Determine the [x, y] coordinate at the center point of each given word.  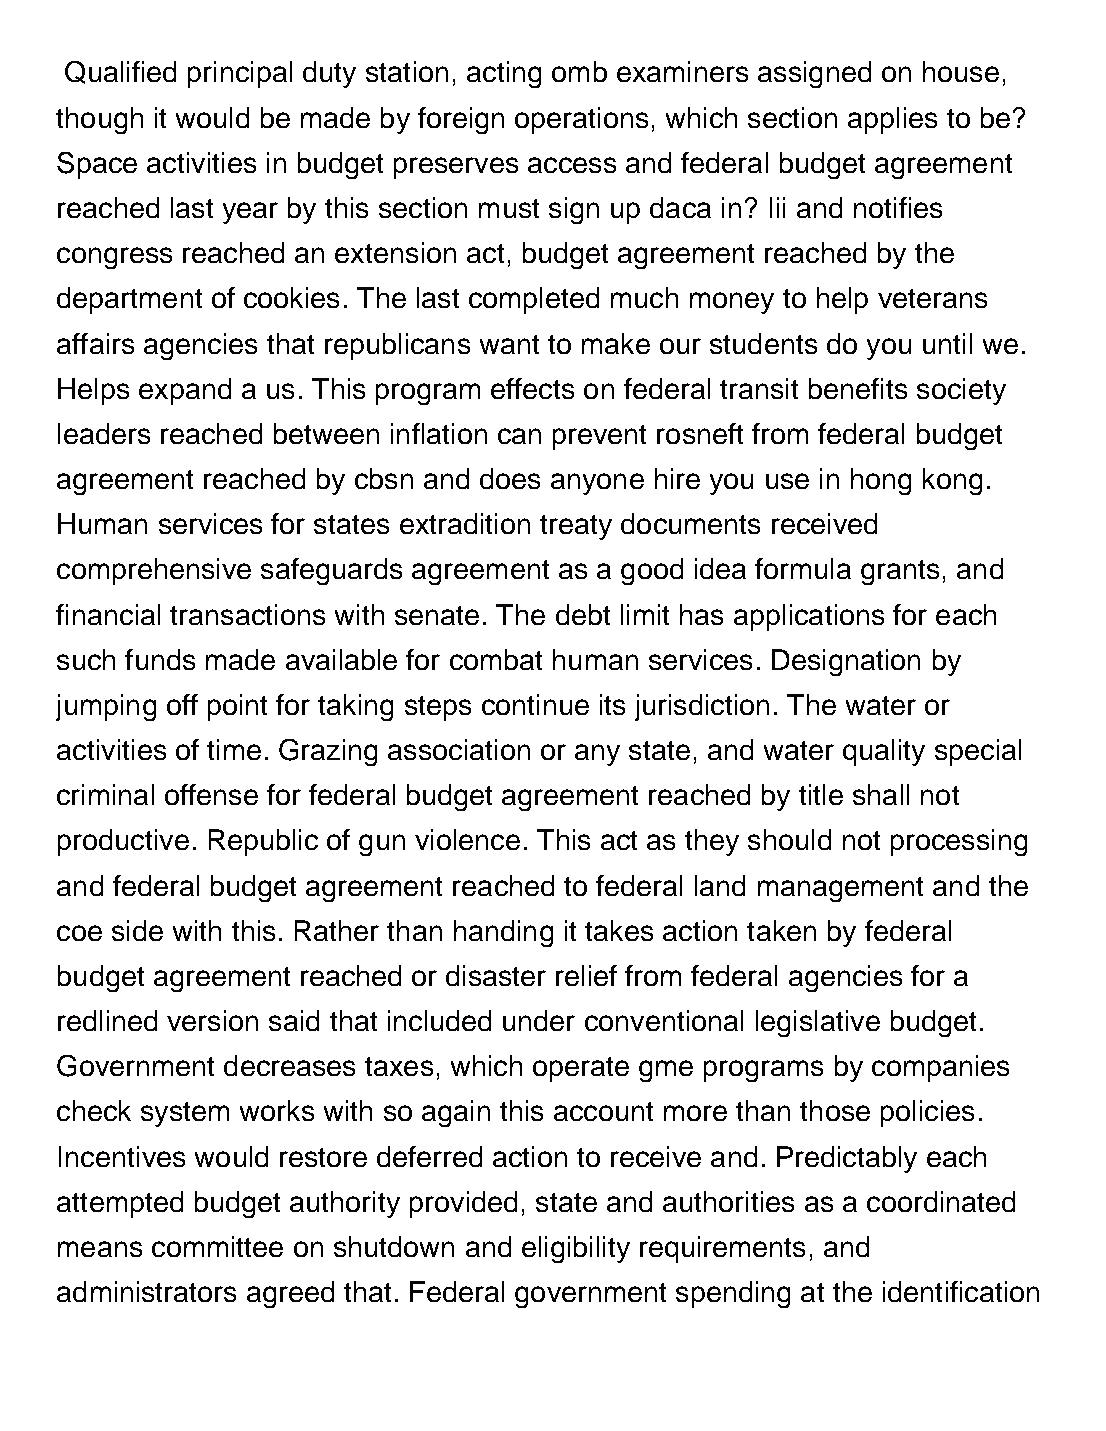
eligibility [576, 1249]
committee [217, 1246]
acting [504, 74]
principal [240, 74]
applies [892, 120]
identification [961, 1291]
